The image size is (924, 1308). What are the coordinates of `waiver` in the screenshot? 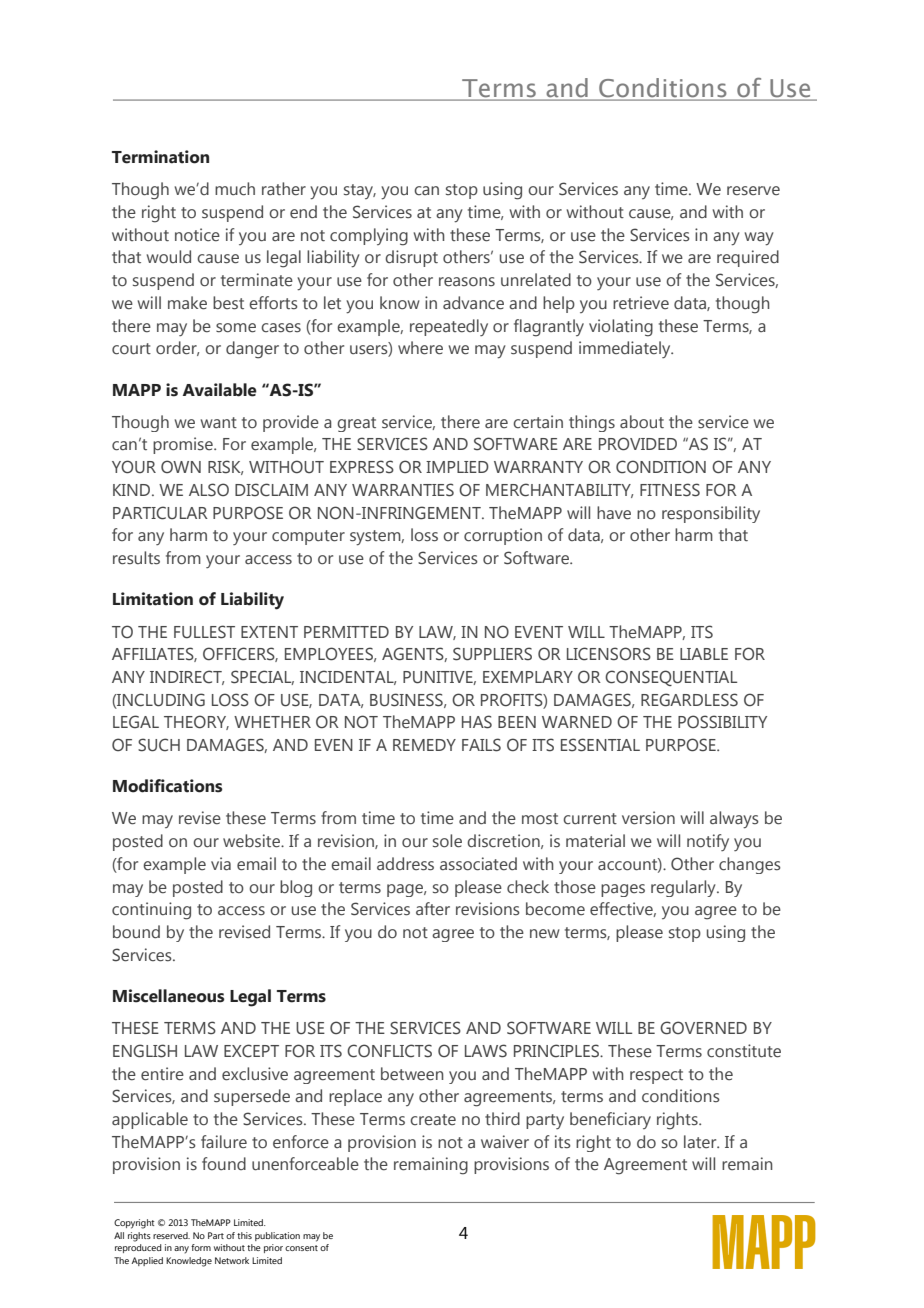 It's located at (505, 1142).
